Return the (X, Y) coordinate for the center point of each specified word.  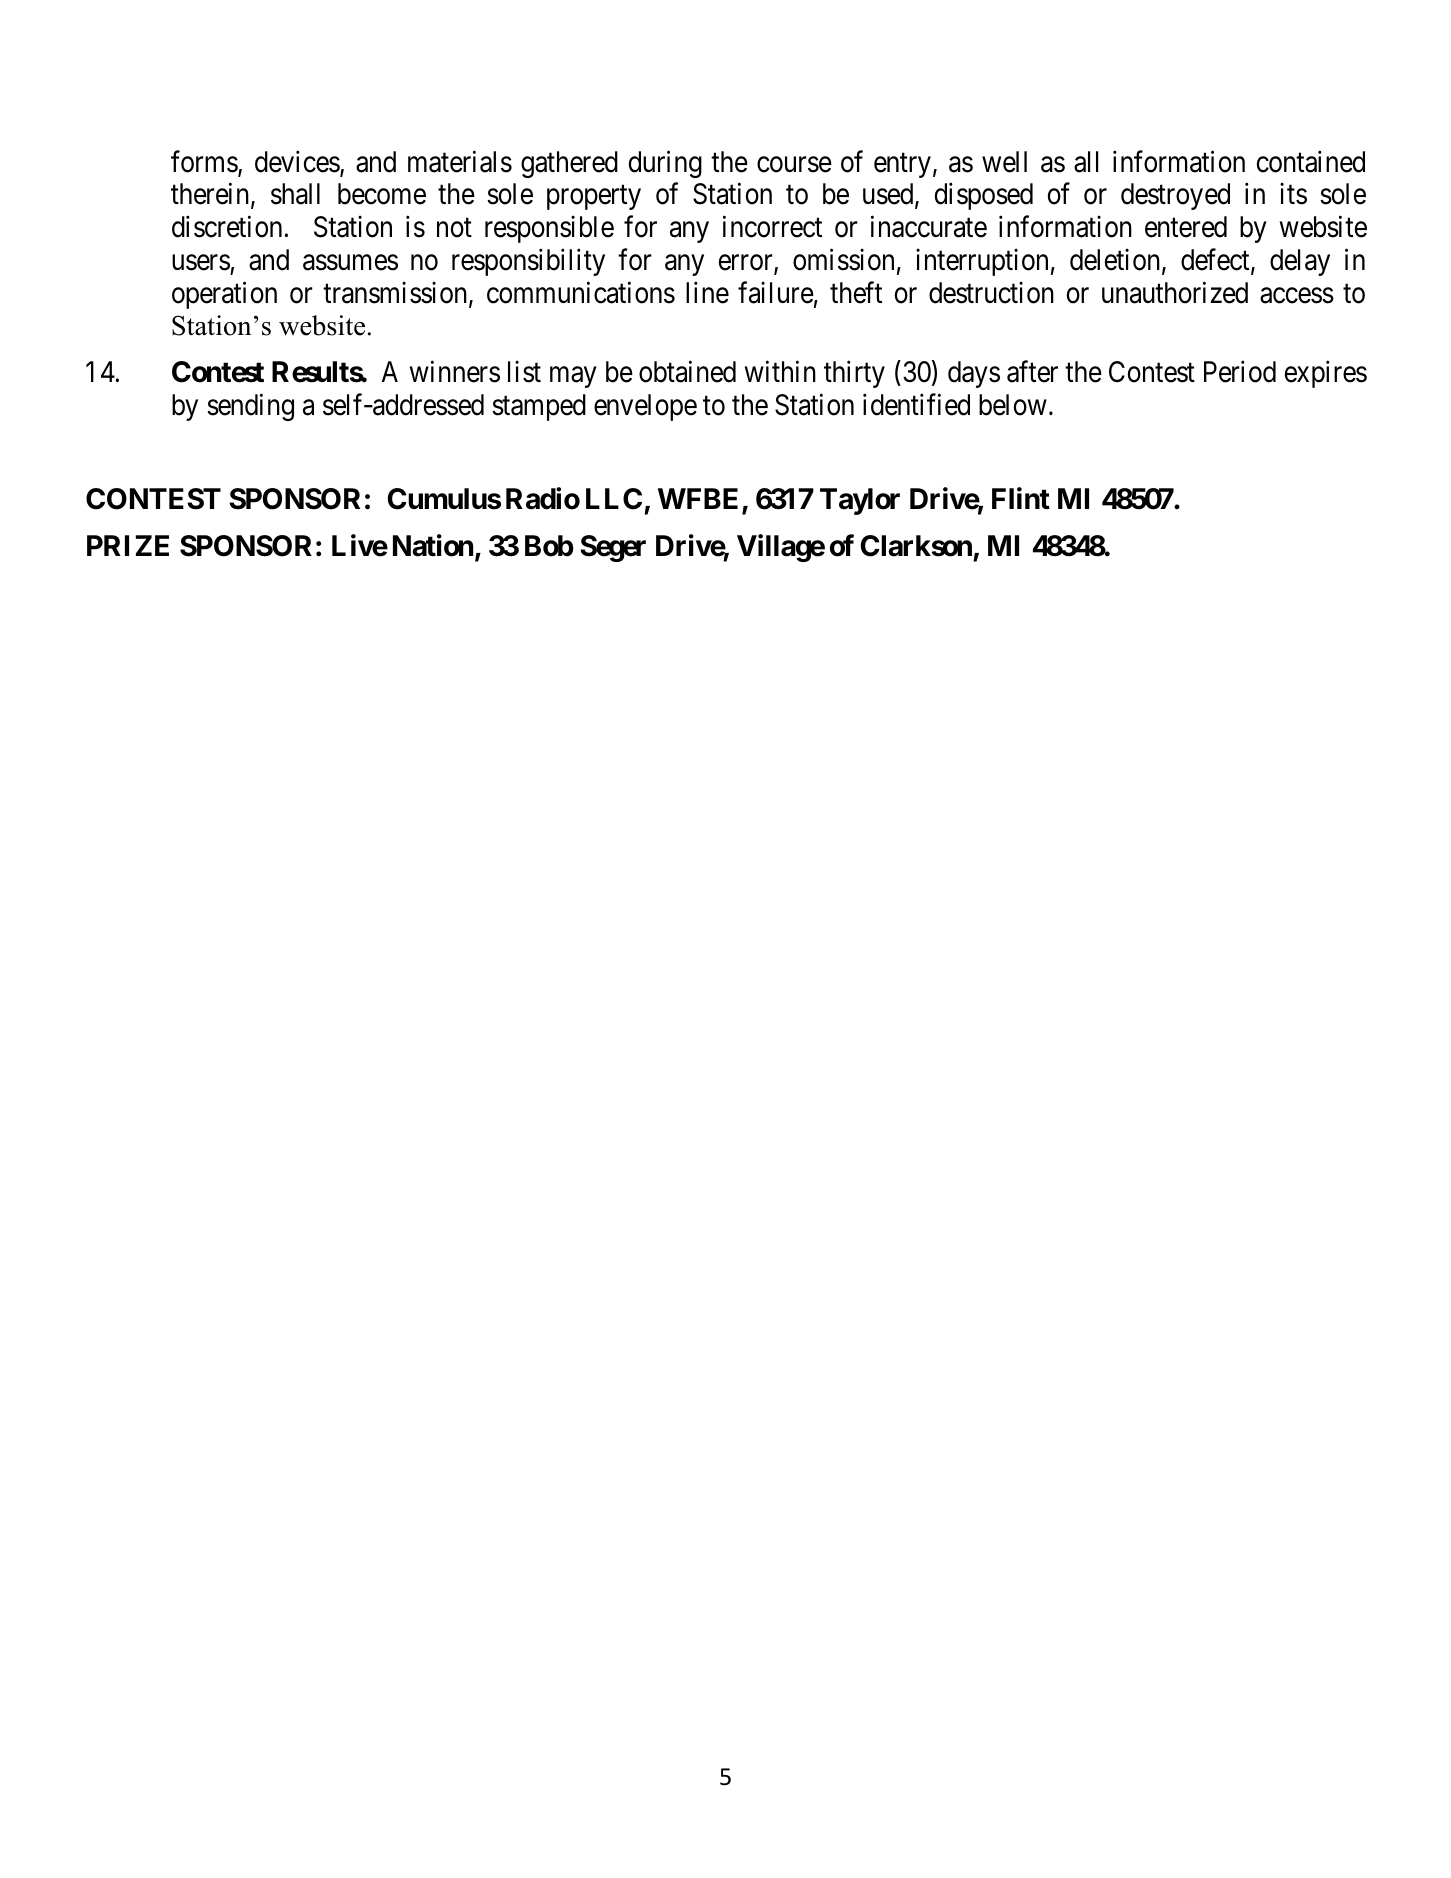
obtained (687, 372)
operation (224, 295)
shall (295, 194)
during (665, 164)
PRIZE (128, 545)
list (524, 372)
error (747, 264)
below (1013, 405)
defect (1216, 260)
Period (1240, 372)
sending (250, 407)
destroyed (1175, 196)
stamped (539, 407)
